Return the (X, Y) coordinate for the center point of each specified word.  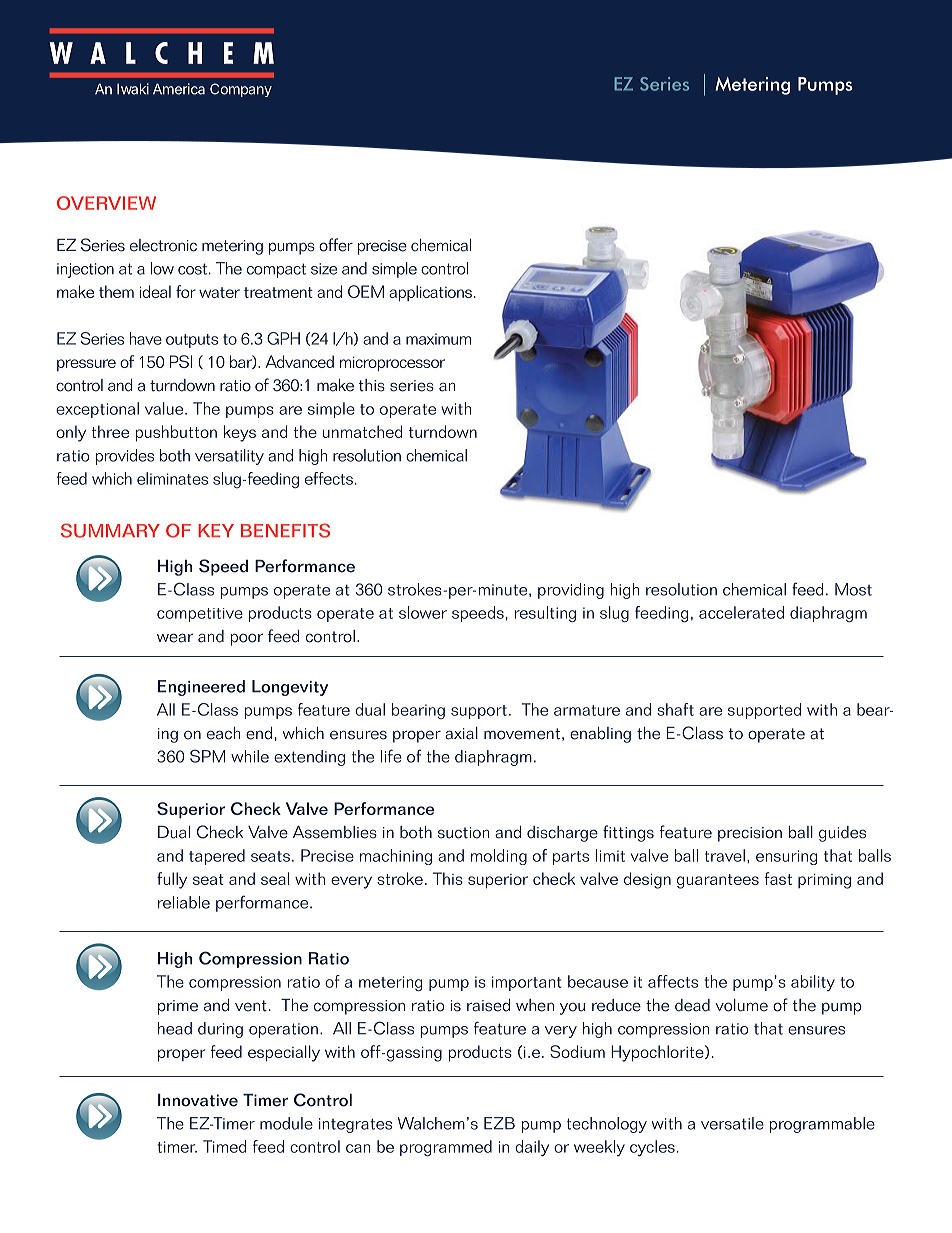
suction (463, 833)
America (179, 89)
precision (750, 834)
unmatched (362, 431)
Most (853, 589)
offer (336, 245)
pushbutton (176, 433)
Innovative (198, 1100)
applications (430, 293)
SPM (207, 756)
